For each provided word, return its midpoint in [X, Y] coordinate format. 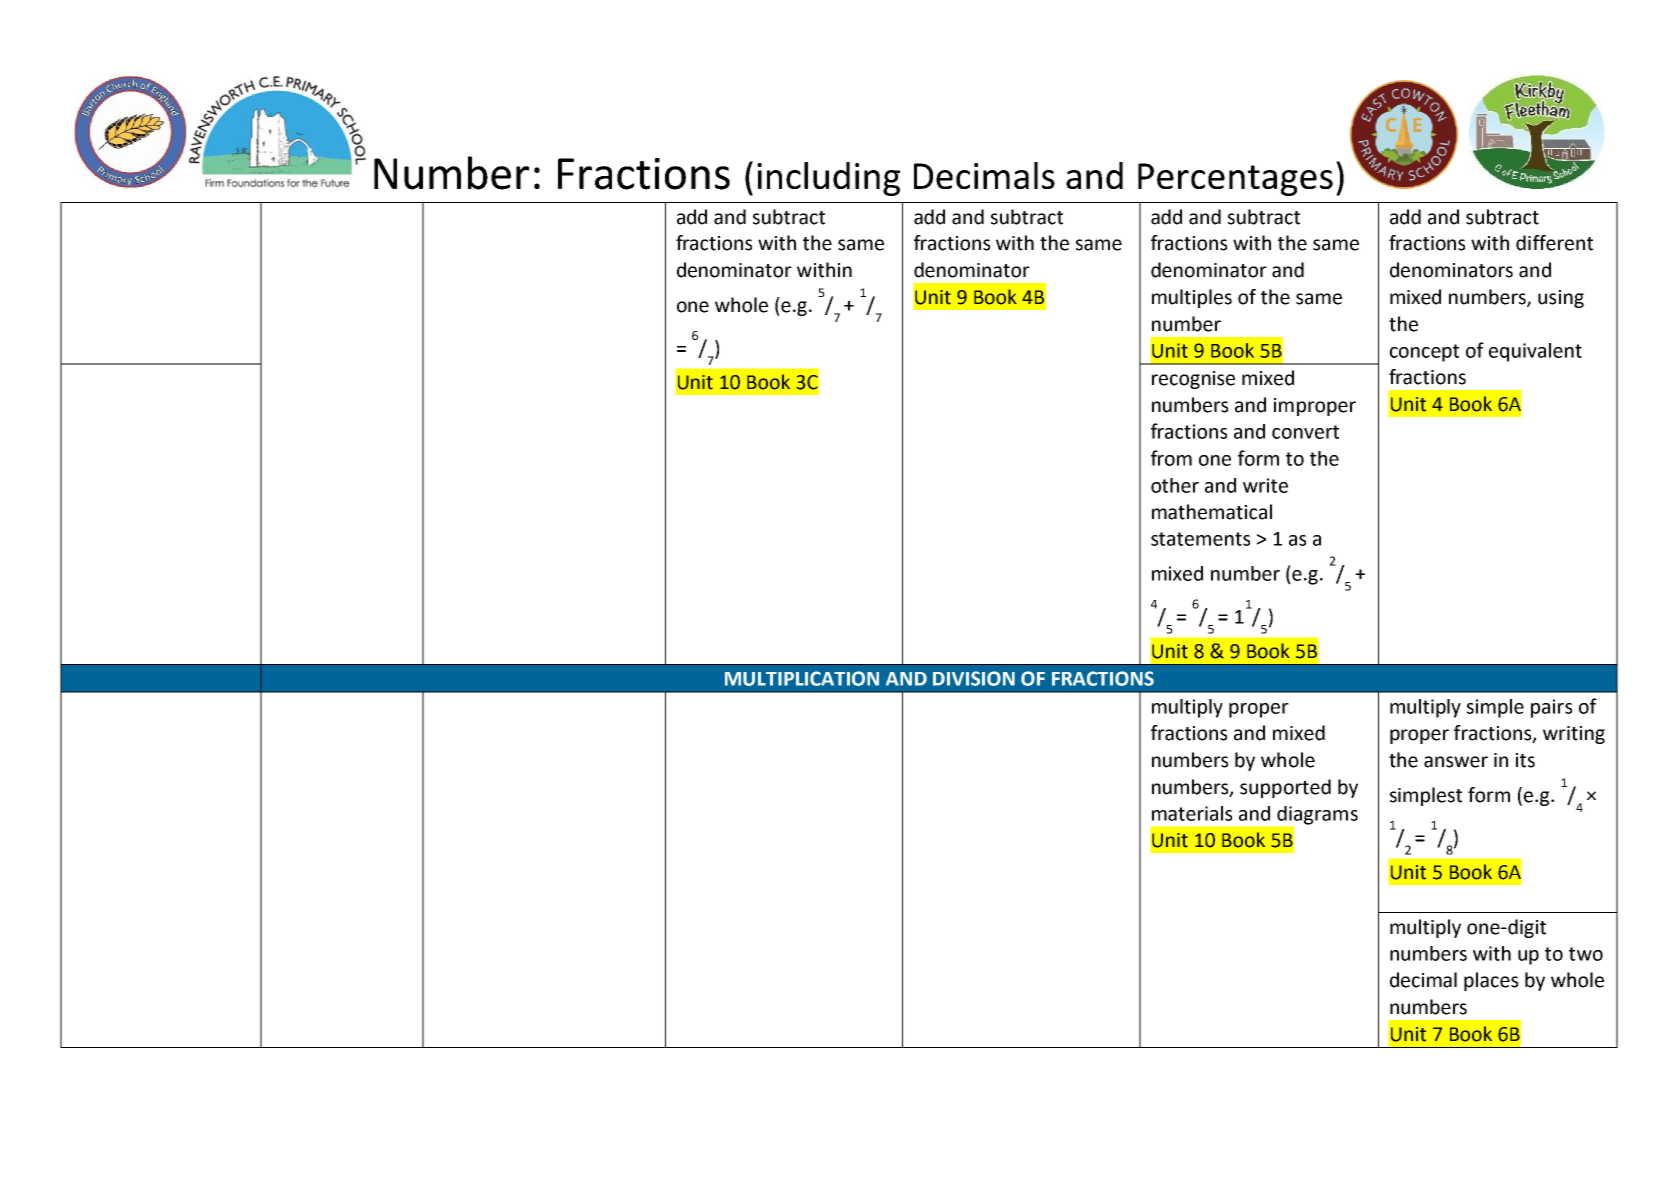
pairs [1551, 708]
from [1171, 458]
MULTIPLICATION [802, 678]
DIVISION [974, 678]
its [1525, 760]
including [828, 179]
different [1554, 243]
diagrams [1317, 815]
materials [1192, 813]
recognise [1193, 380]
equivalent [1535, 352]
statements [1200, 539]
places [1491, 981]
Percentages [1235, 179]
